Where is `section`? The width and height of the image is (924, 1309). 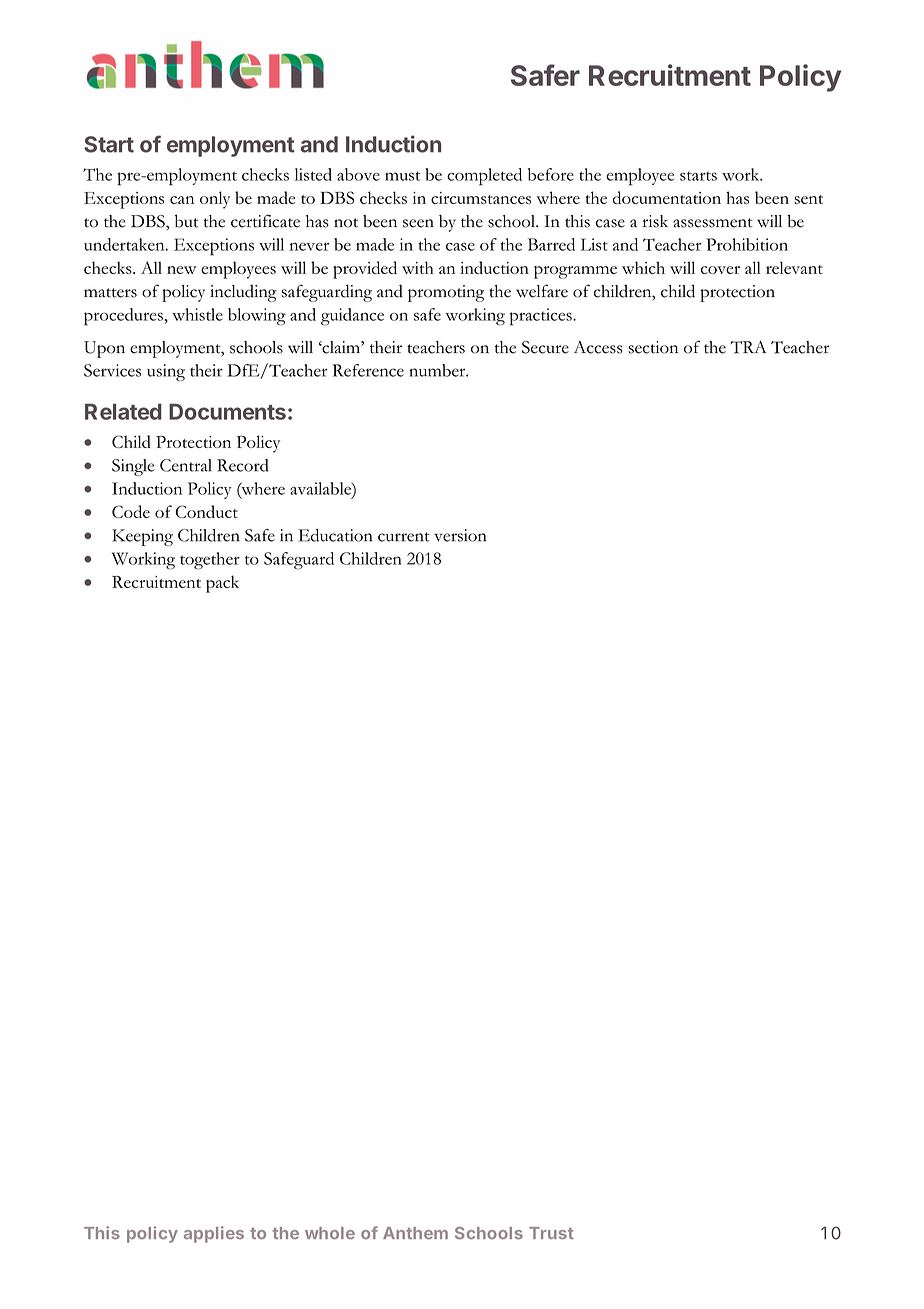
section is located at coordinates (653, 347).
